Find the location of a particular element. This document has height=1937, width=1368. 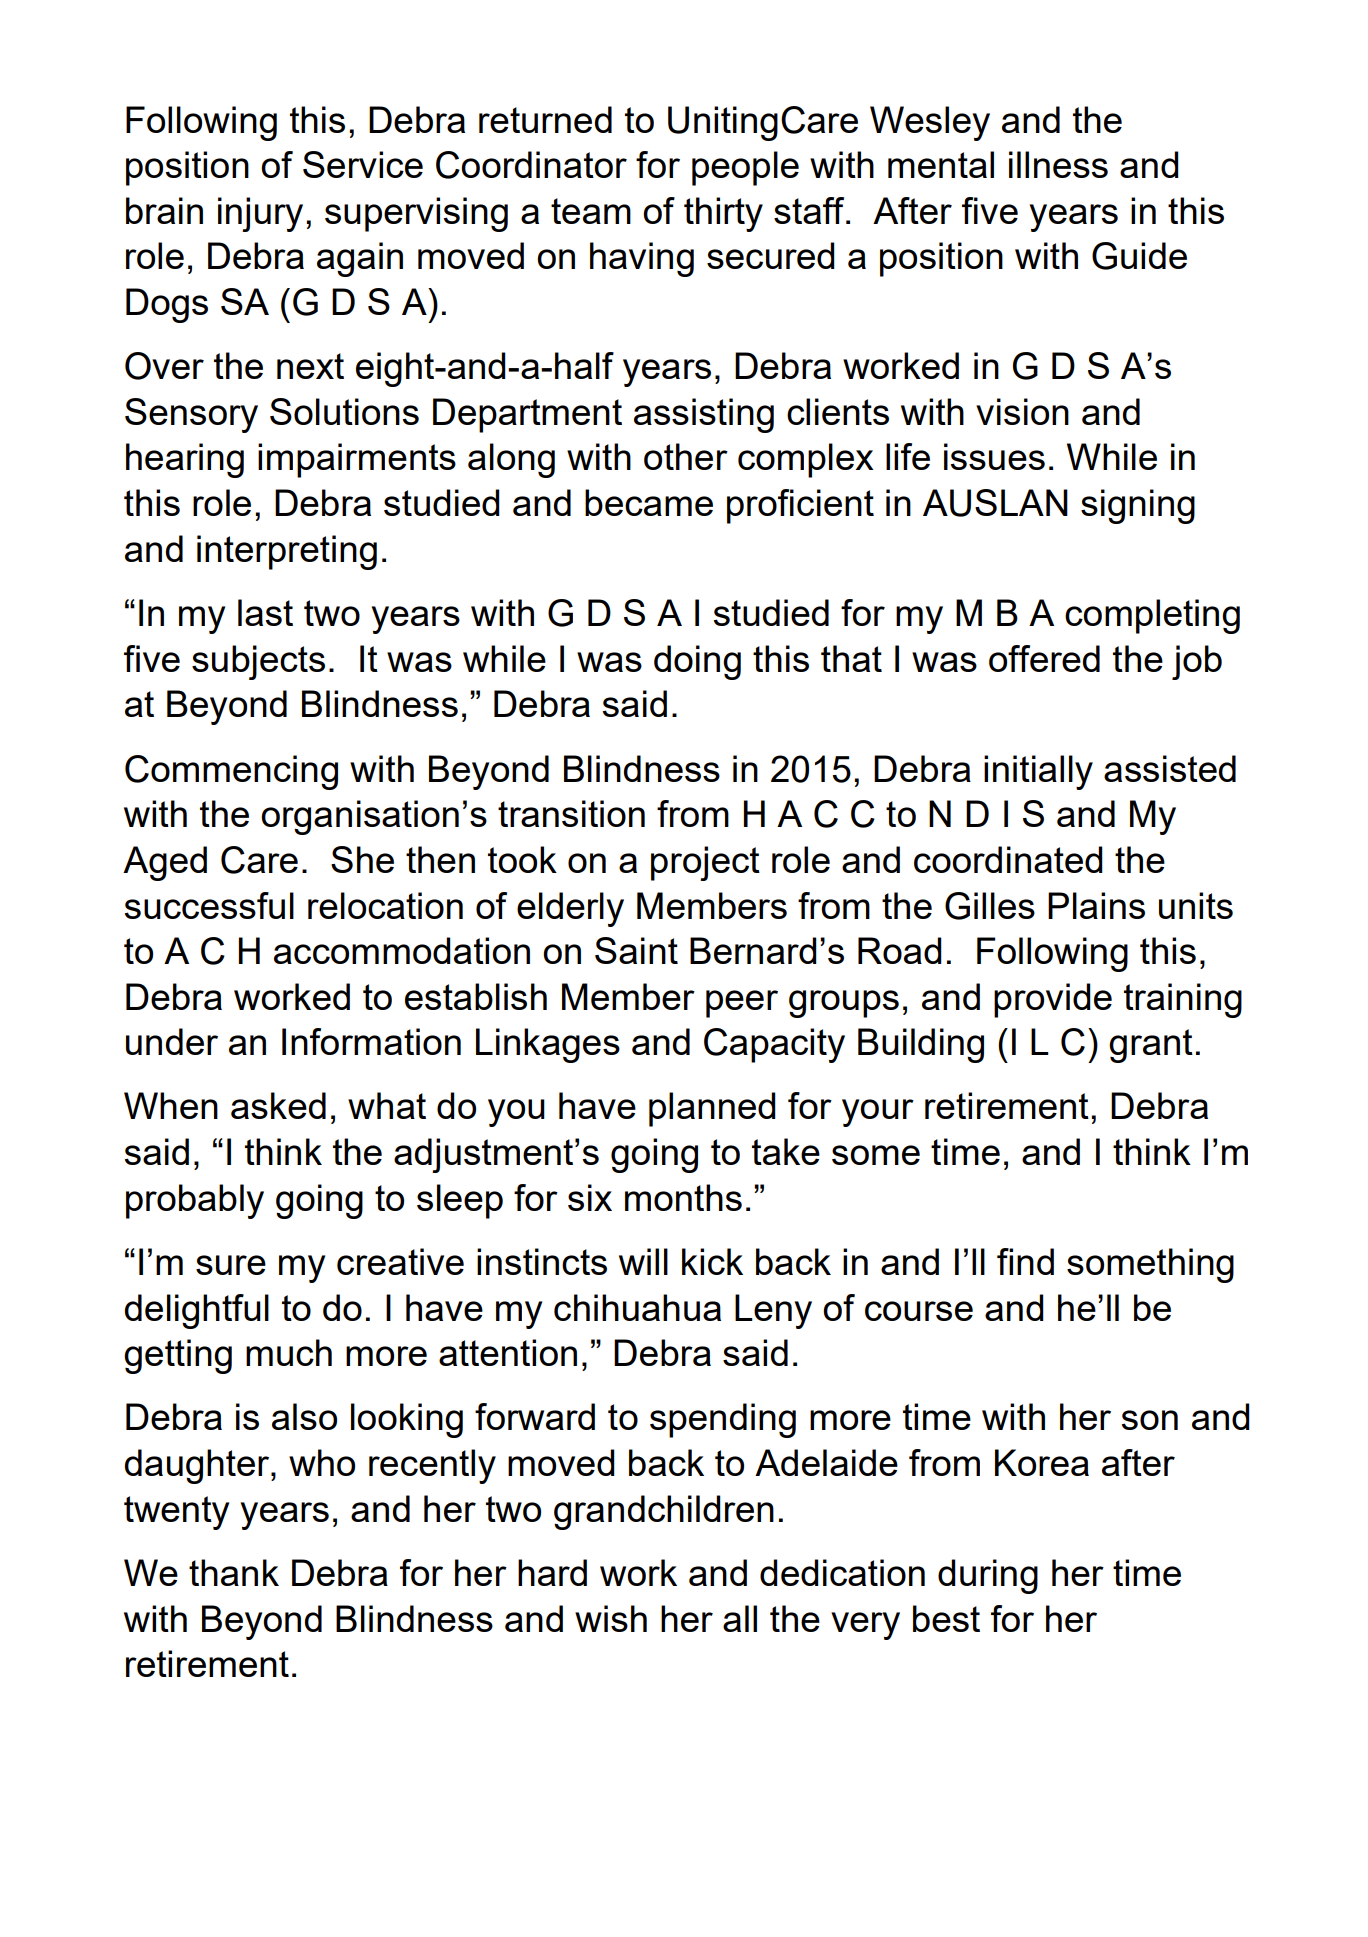

thank is located at coordinates (234, 1572).
